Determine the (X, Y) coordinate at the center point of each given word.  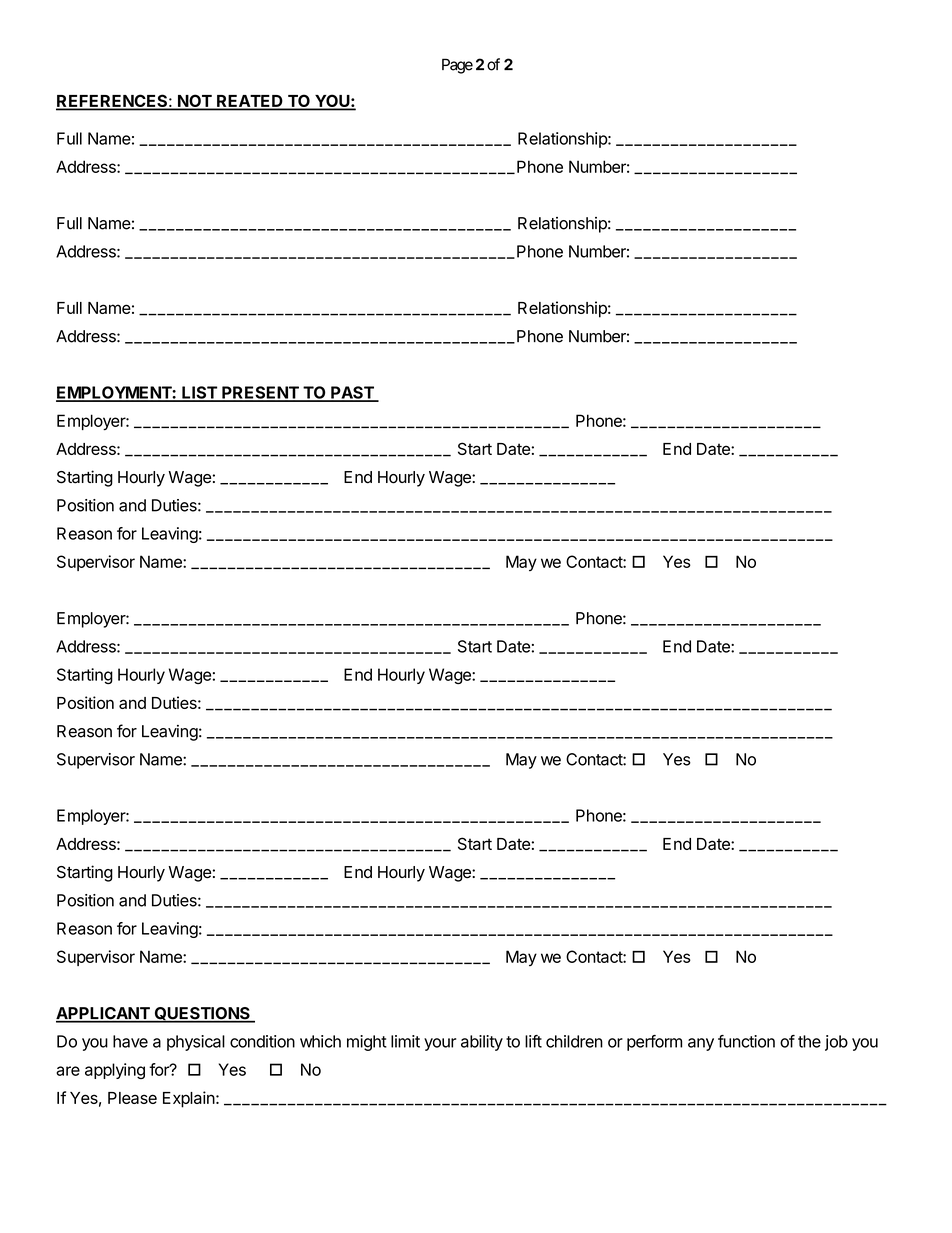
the (809, 1041)
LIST (199, 393)
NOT (195, 102)
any (701, 1044)
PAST (352, 393)
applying (115, 1071)
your (440, 1044)
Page (457, 66)
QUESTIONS (202, 1014)
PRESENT (260, 393)
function (746, 1041)
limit (405, 1041)
